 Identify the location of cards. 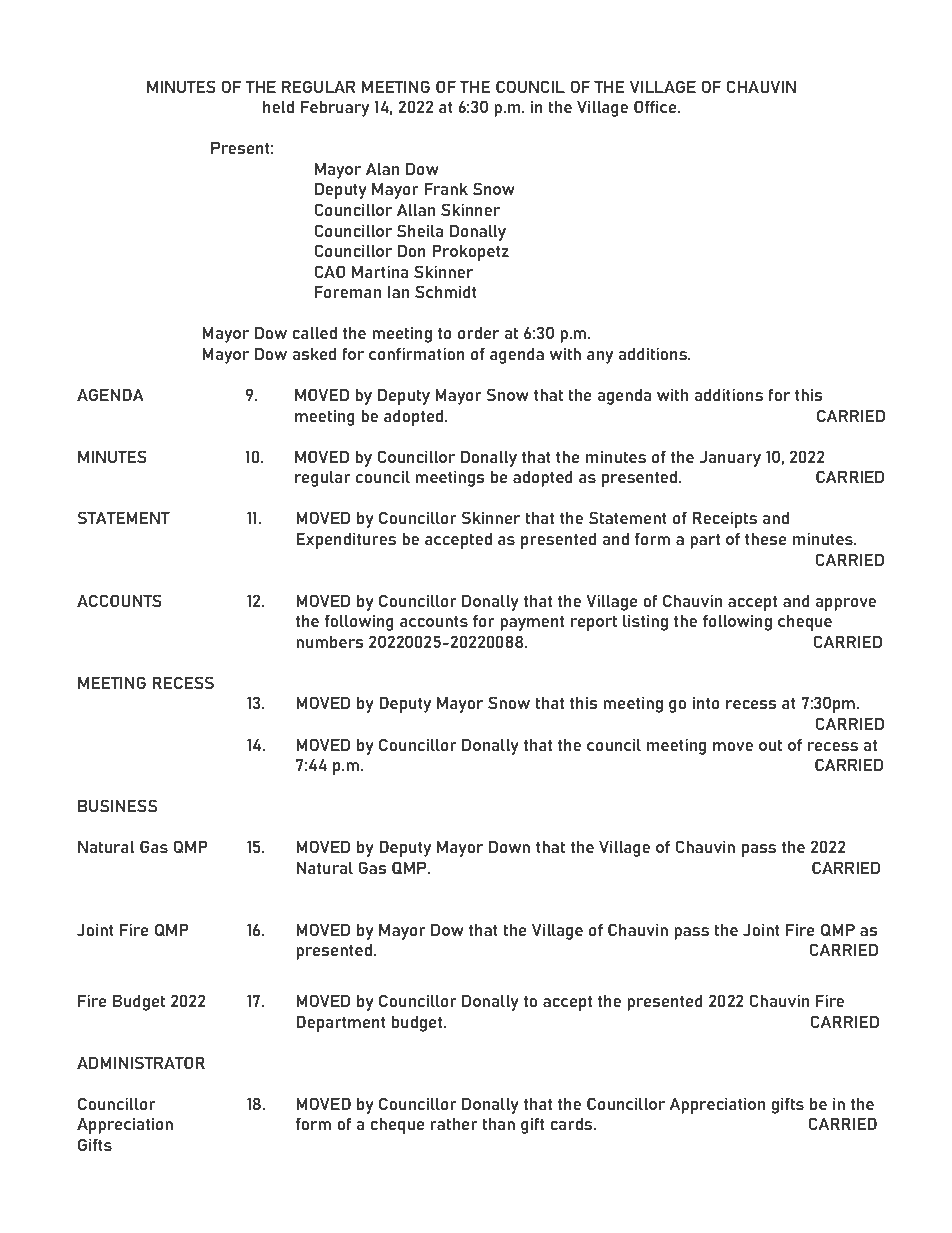
(572, 1123).
